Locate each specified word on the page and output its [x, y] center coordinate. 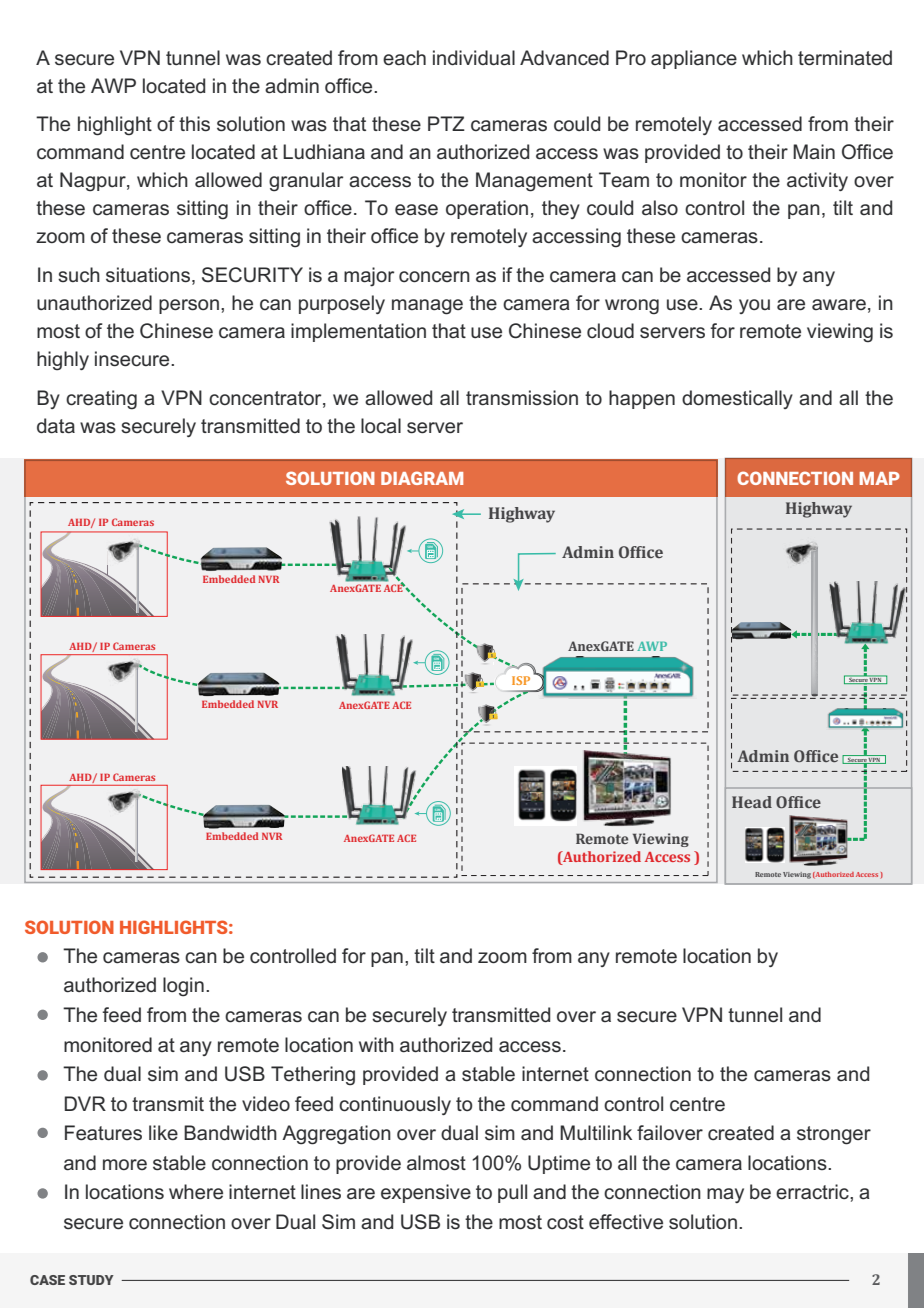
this [194, 124]
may [725, 1195]
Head [752, 802]
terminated [845, 58]
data [56, 426]
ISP [521, 680]
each [404, 58]
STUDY [91, 1280]
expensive [426, 1193]
